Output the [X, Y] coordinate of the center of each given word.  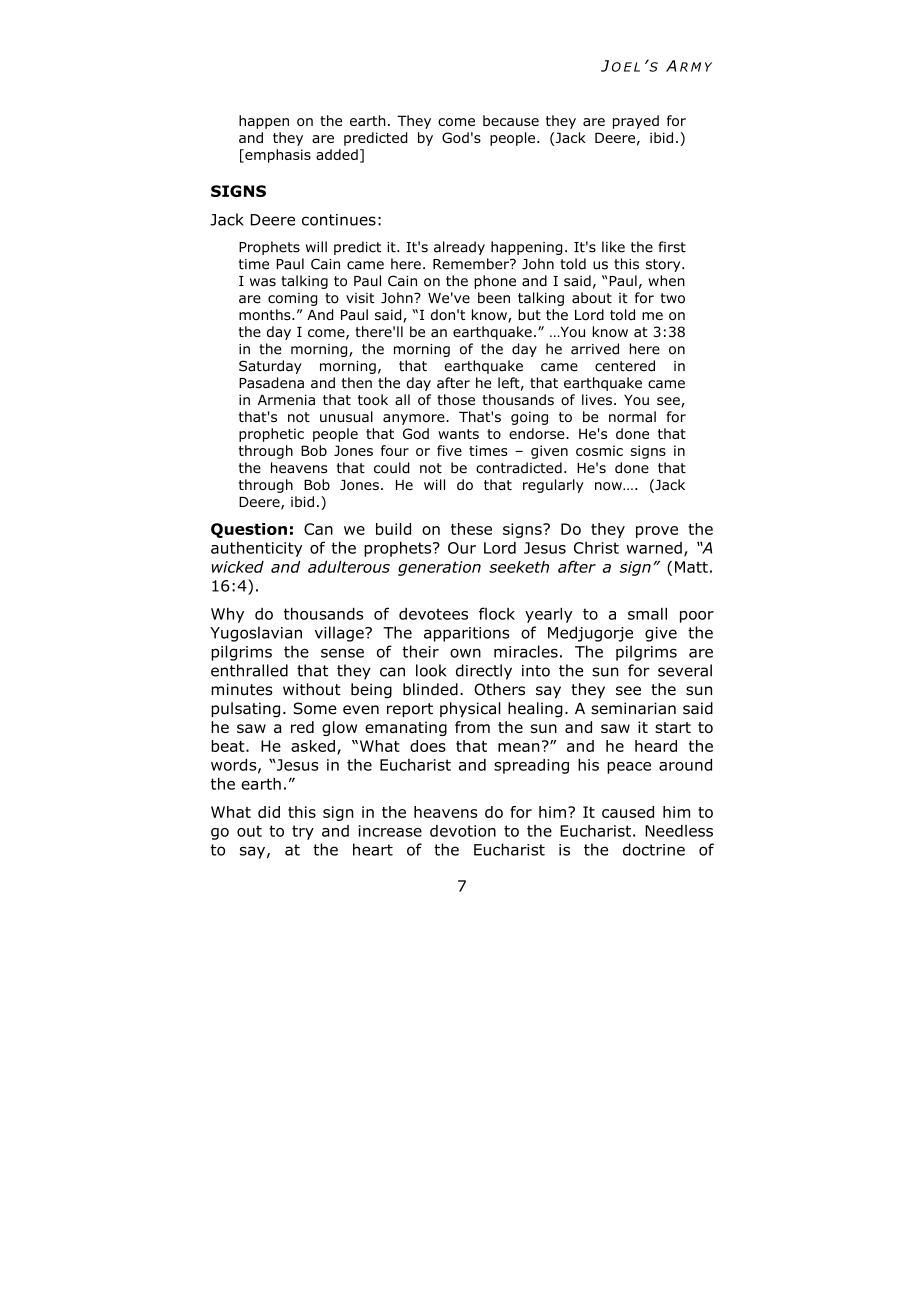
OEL [626, 67]
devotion [463, 831]
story [664, 265]
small [647, 613]
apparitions [466, 634]
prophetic [271, 435]
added [337, 154]
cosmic [599, 450]
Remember [472, 264]
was [263, 282]
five [449, 450]
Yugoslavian [256, 634]
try [303, 832]
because [511, 120]
